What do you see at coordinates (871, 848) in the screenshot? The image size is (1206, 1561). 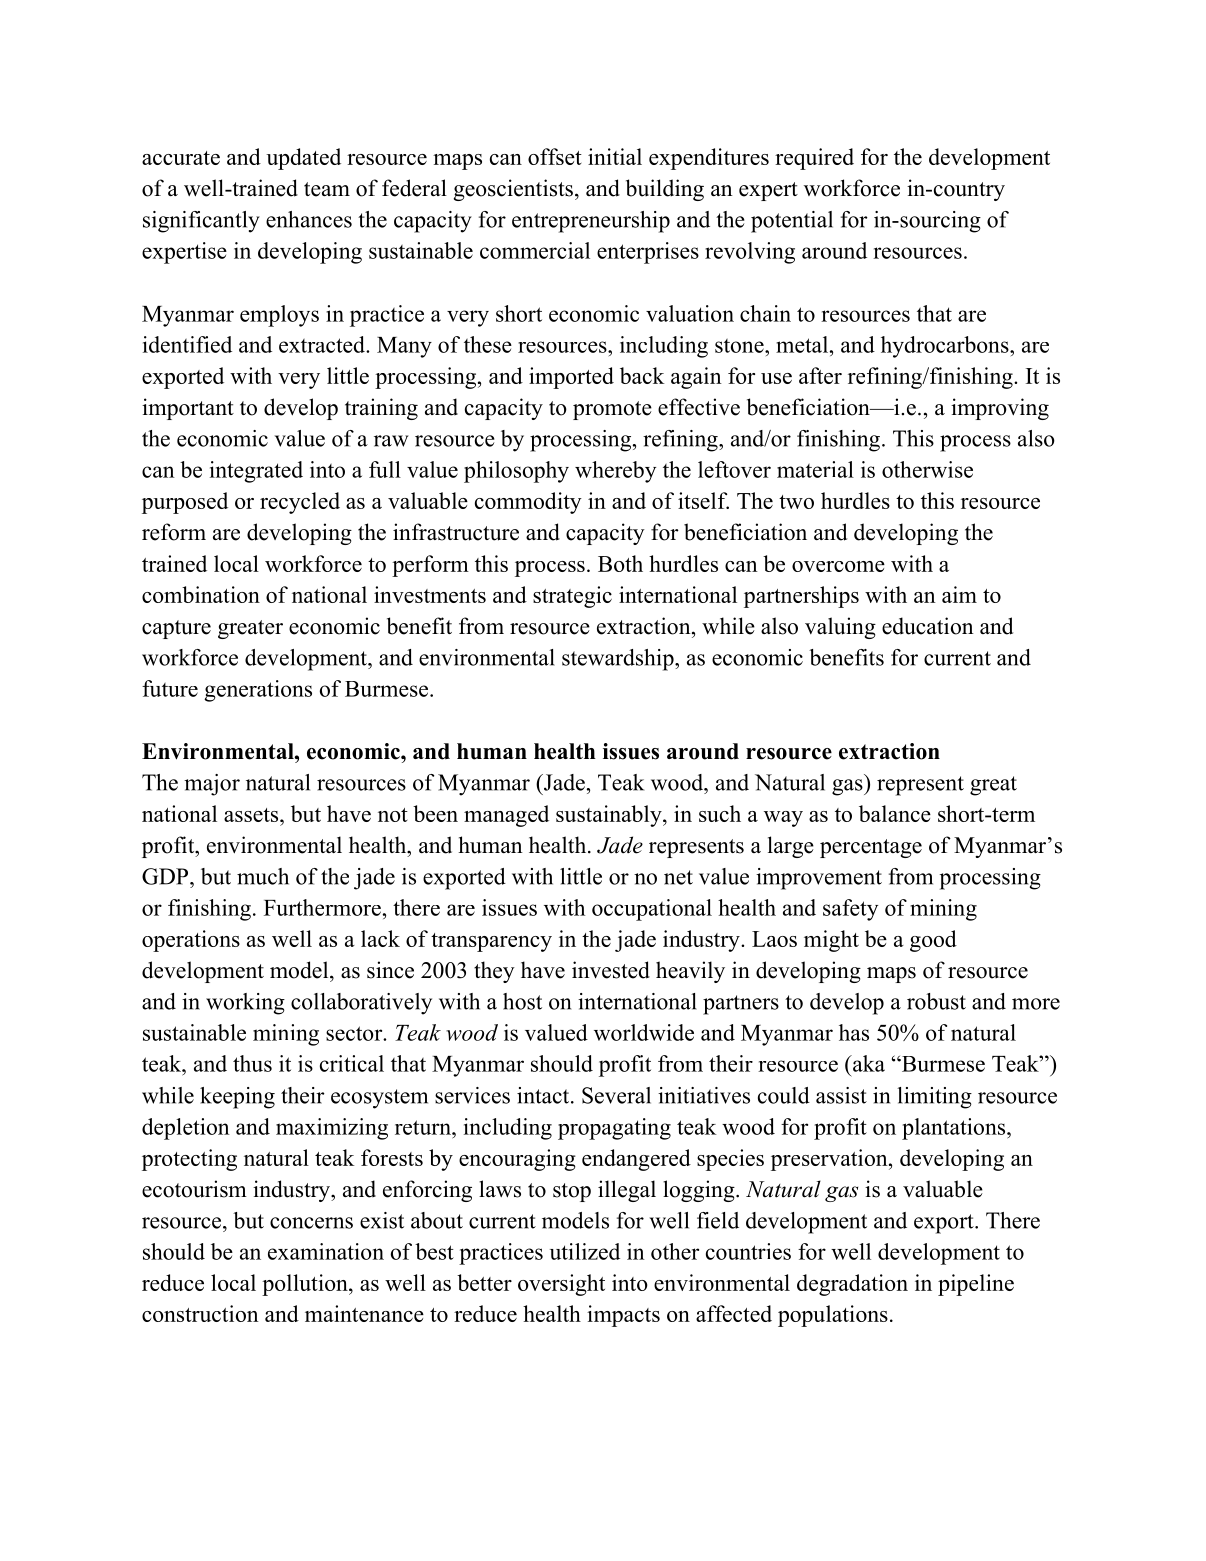 I see `percentage` at bounding box center [871, 848].
